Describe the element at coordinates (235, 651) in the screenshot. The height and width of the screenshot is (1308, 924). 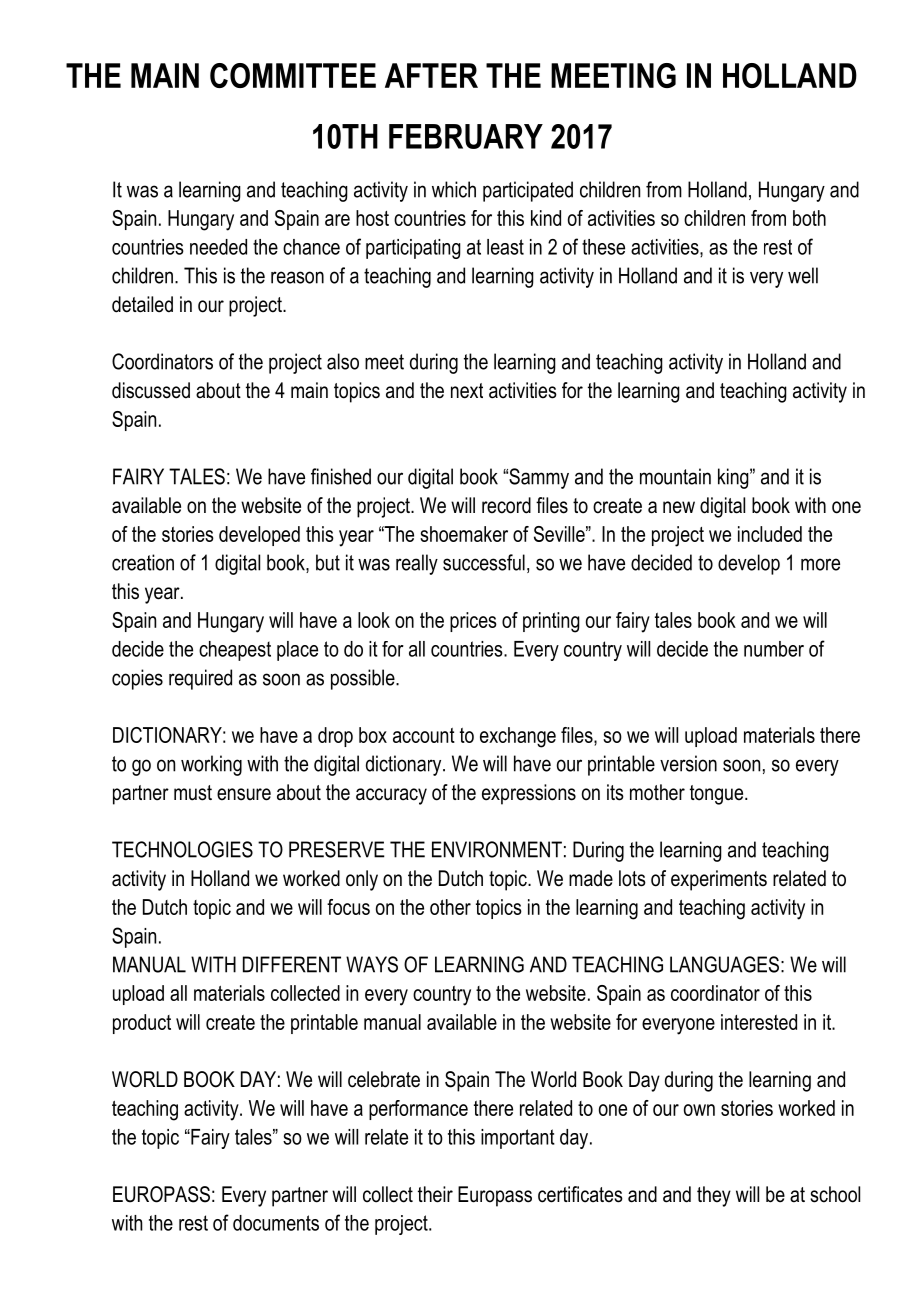
I see `cheapest` at that location.
